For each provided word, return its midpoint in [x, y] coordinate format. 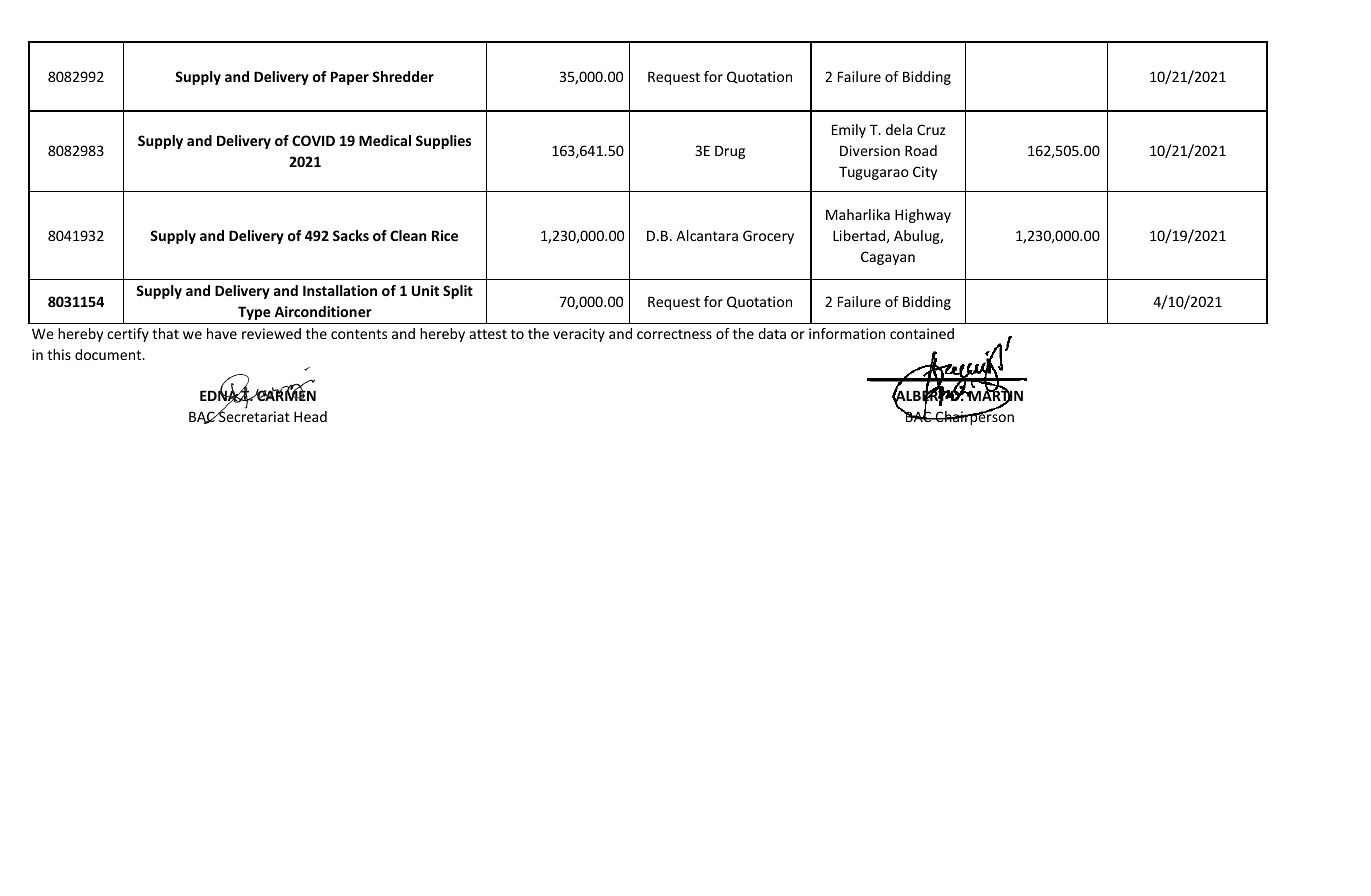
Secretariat [253, 416]
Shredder [403, 76]
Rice [445, 235]
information [847, 333]
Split [458, 292]
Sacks [351, 235]
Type [254, 313]
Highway [923, 216]
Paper [350, 78]
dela [899, 129]
